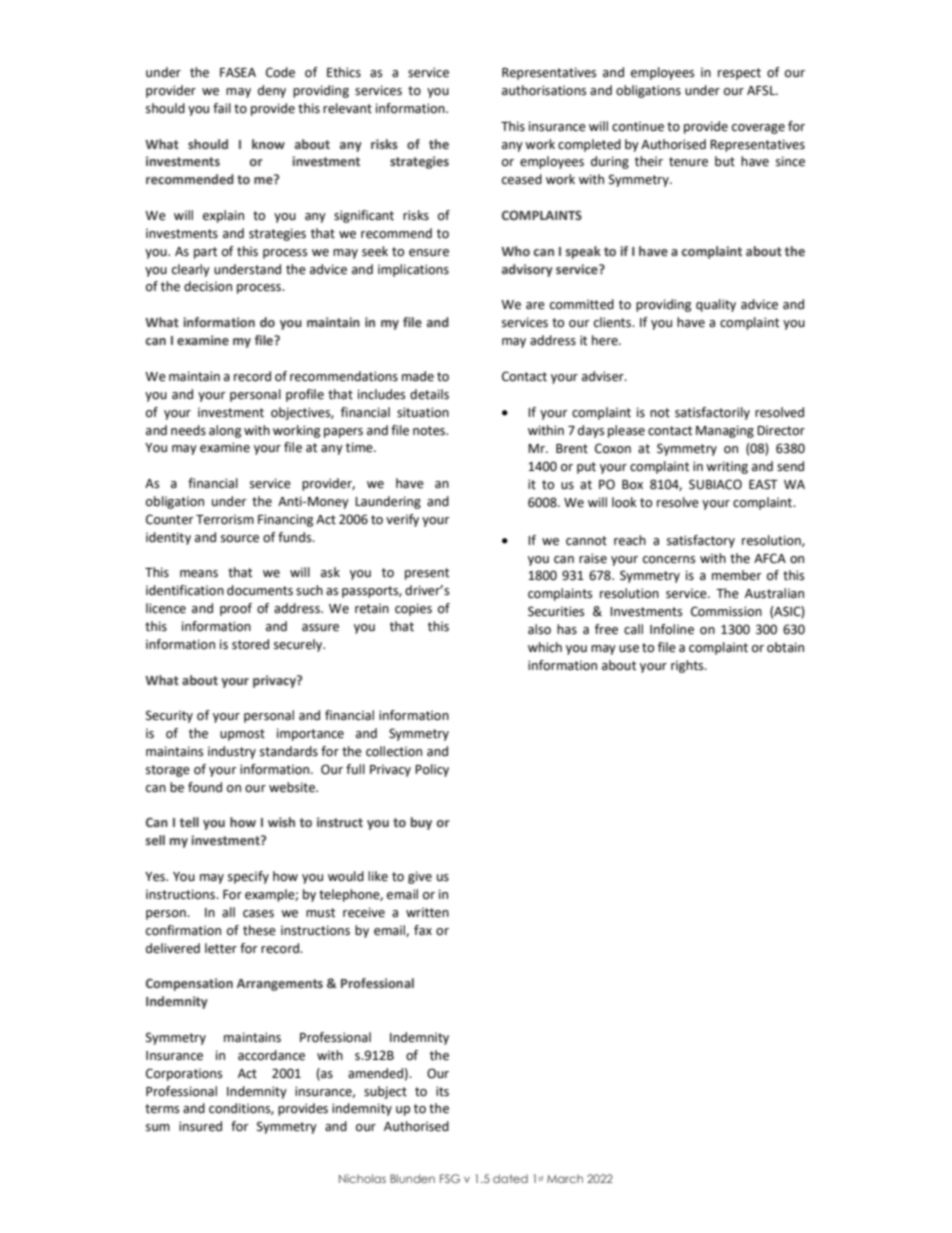 The image size is (952, 1233). What do you see at coordinates (430, 431) in the screenshot?
I see `notes` at bounding box center [430, 431].
